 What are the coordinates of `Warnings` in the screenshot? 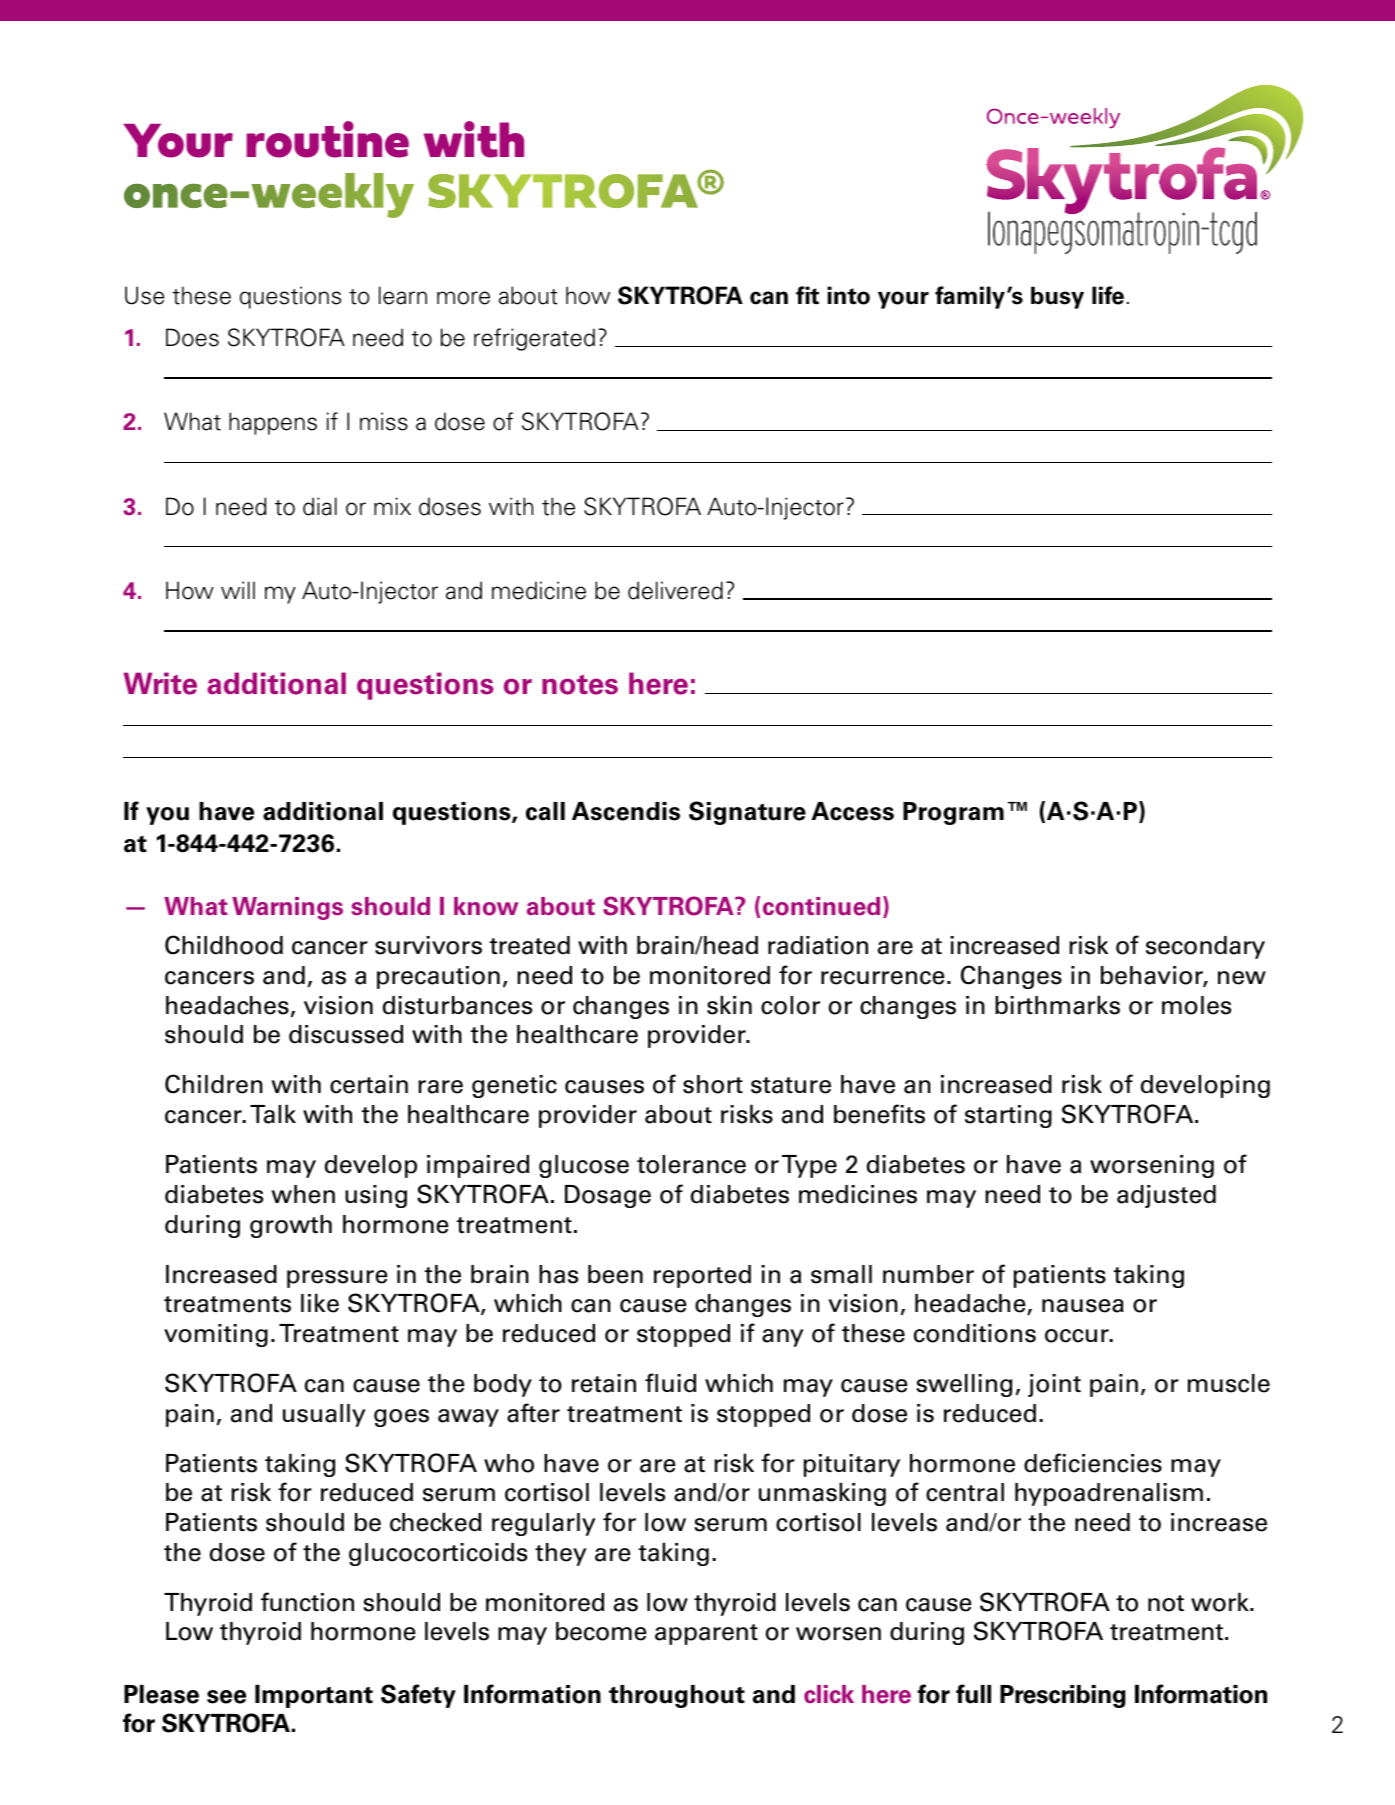 It's located at (287, 908).
